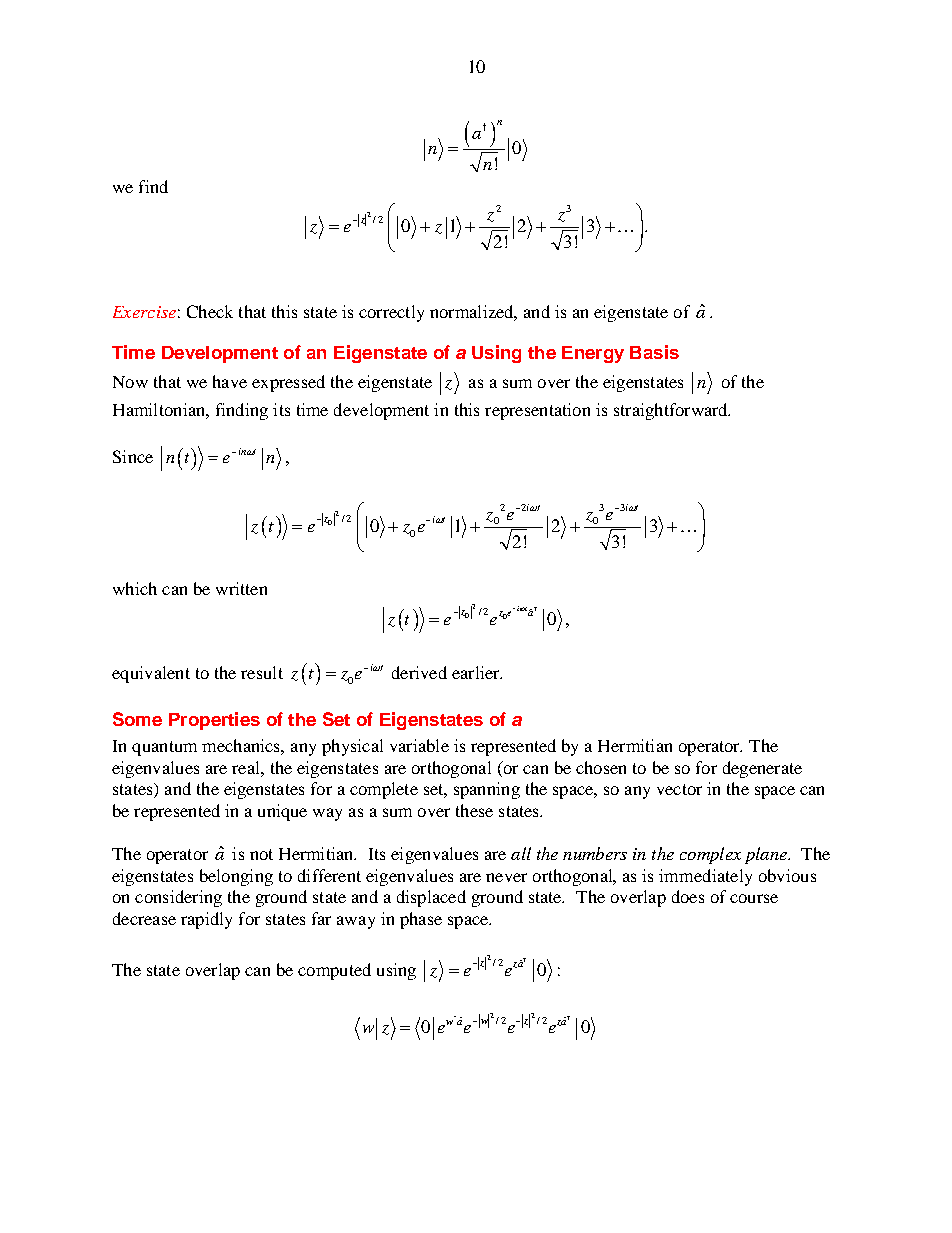 This screenshot has width=952, height=1233. Describe the element at coordinates (477, 672) in the screenshot. I see `earlier` at that location.
